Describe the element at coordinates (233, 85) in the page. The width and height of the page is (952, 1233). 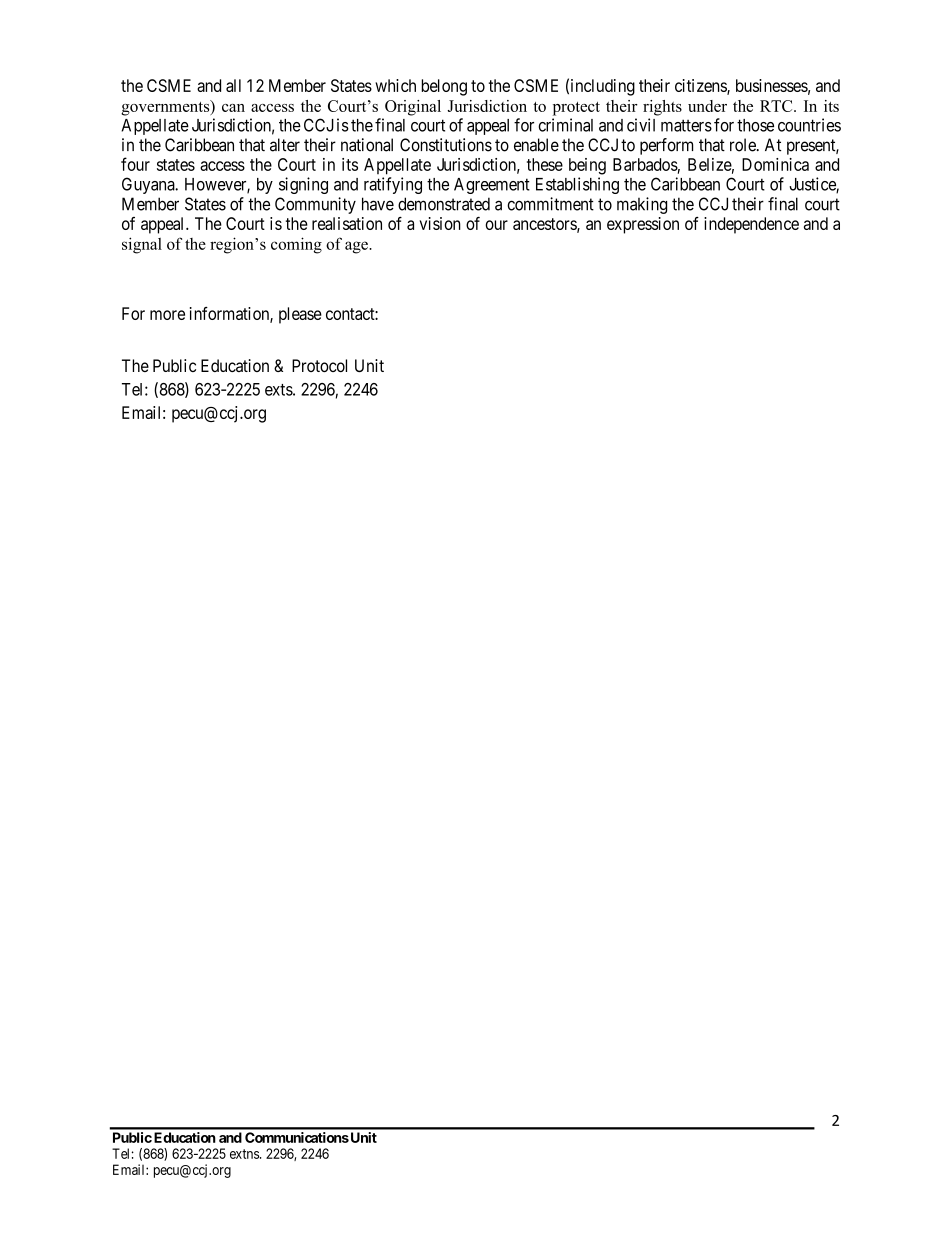
I see `all` at that location.
